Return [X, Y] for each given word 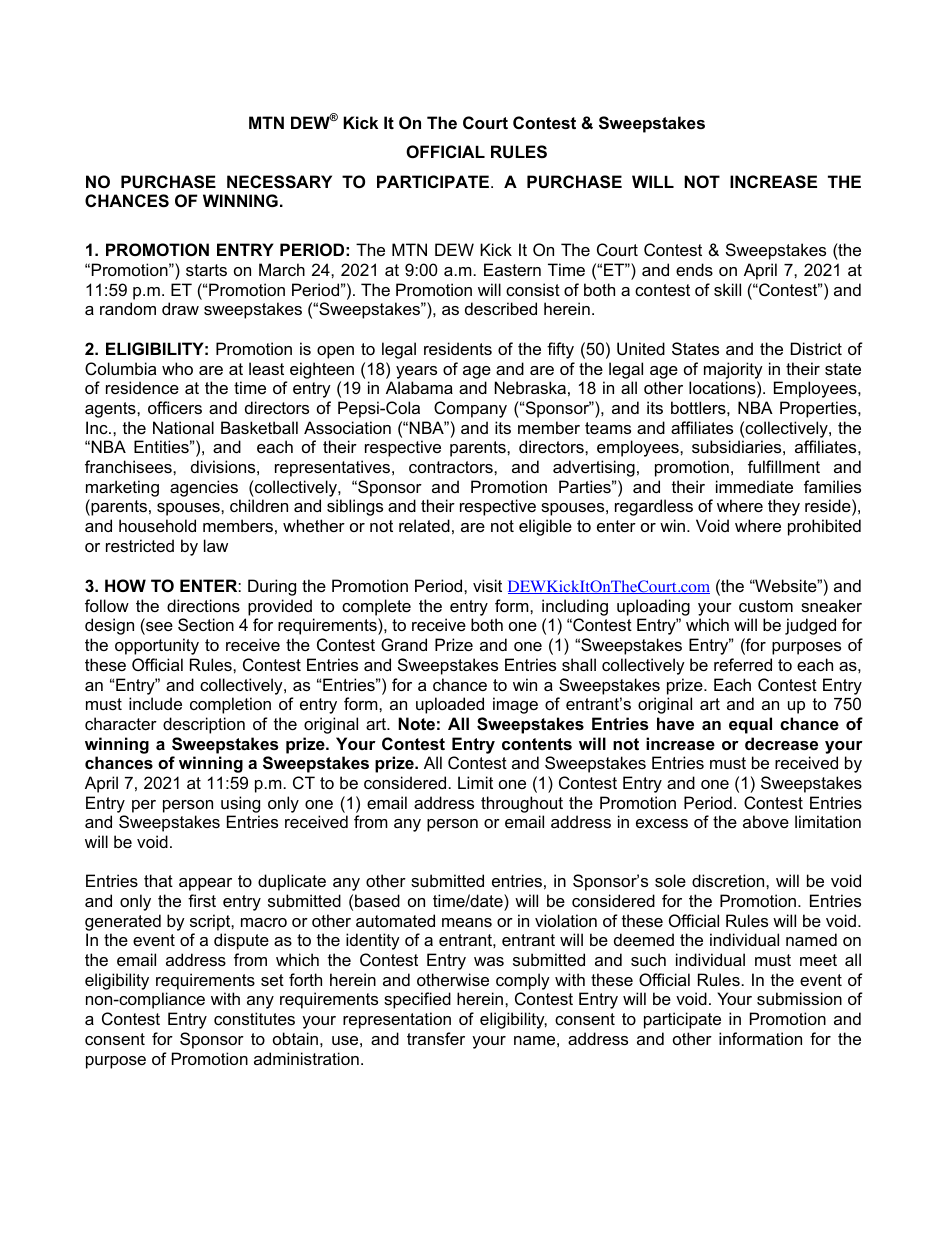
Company [470, 409]
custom [766, 606]
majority [733, 370]
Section [206, 624]
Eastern [512, 269]
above [766, 821]
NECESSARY [279, 182]
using [240, 804]
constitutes [254, 1018]
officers [175, 407]
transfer [436, 1038]
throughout [522, 804]
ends [694, 269]
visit [487, 585]
